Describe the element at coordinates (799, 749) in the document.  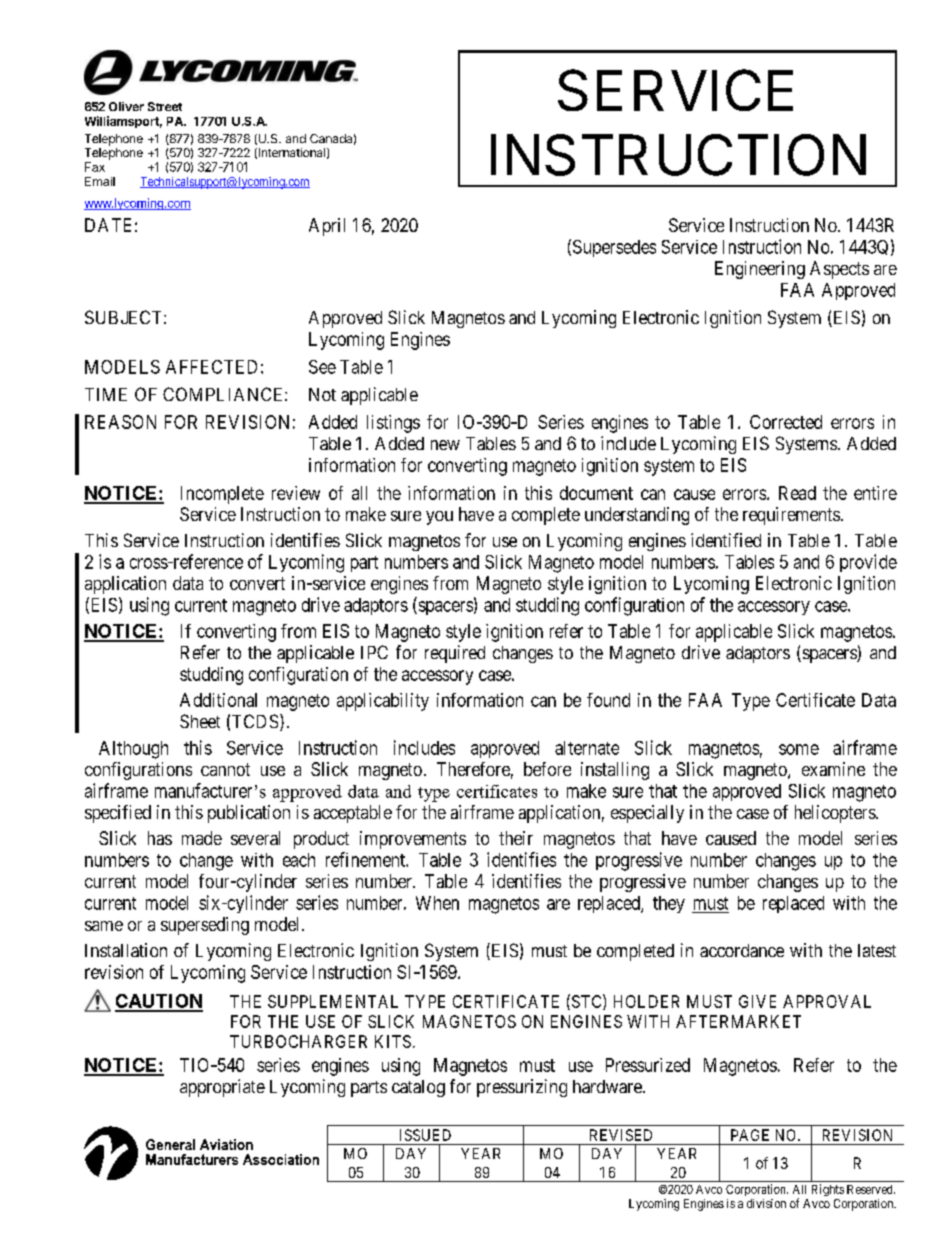
I see `some` at that location.
